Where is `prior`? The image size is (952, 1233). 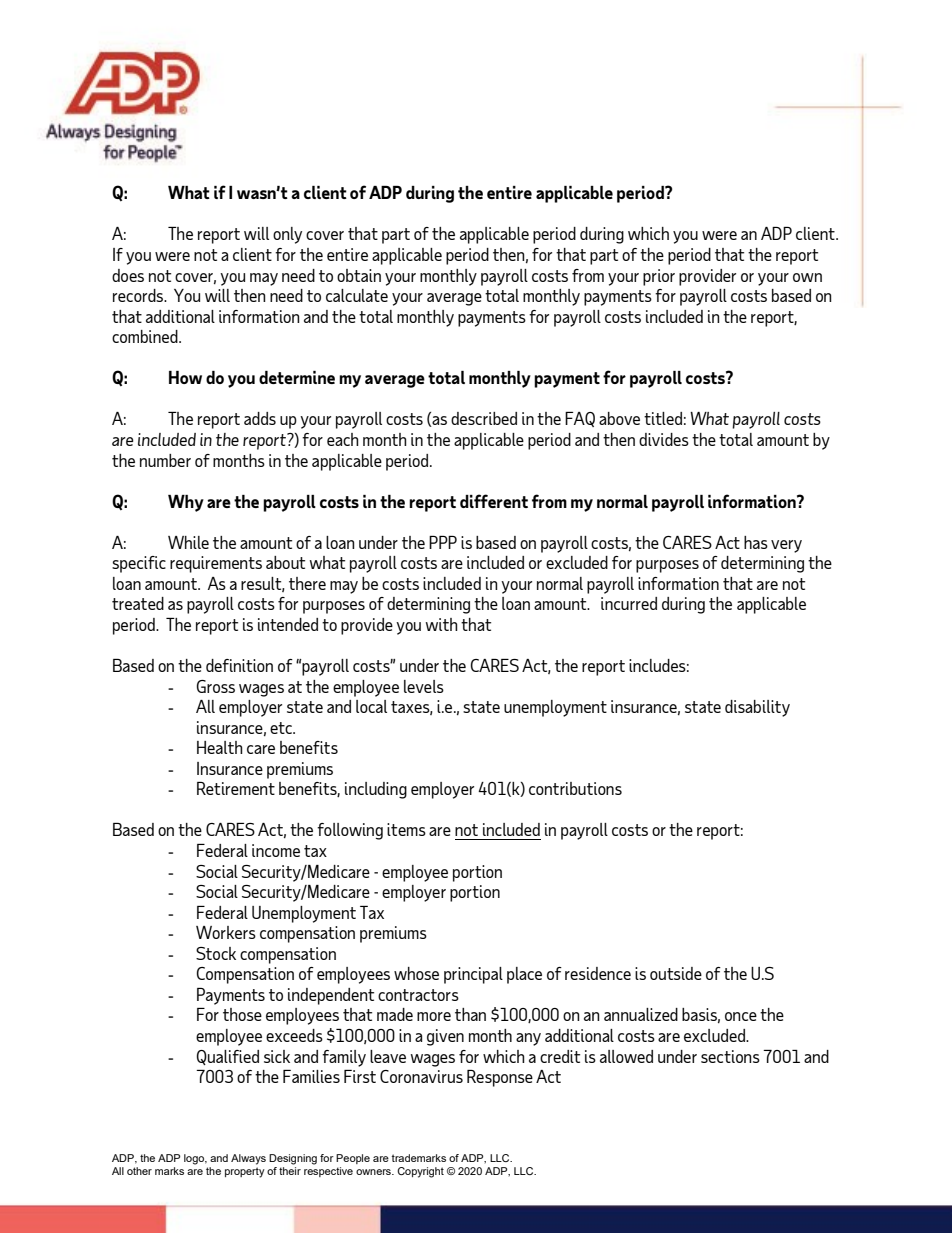 prior is located at coordinates (659, 277).
